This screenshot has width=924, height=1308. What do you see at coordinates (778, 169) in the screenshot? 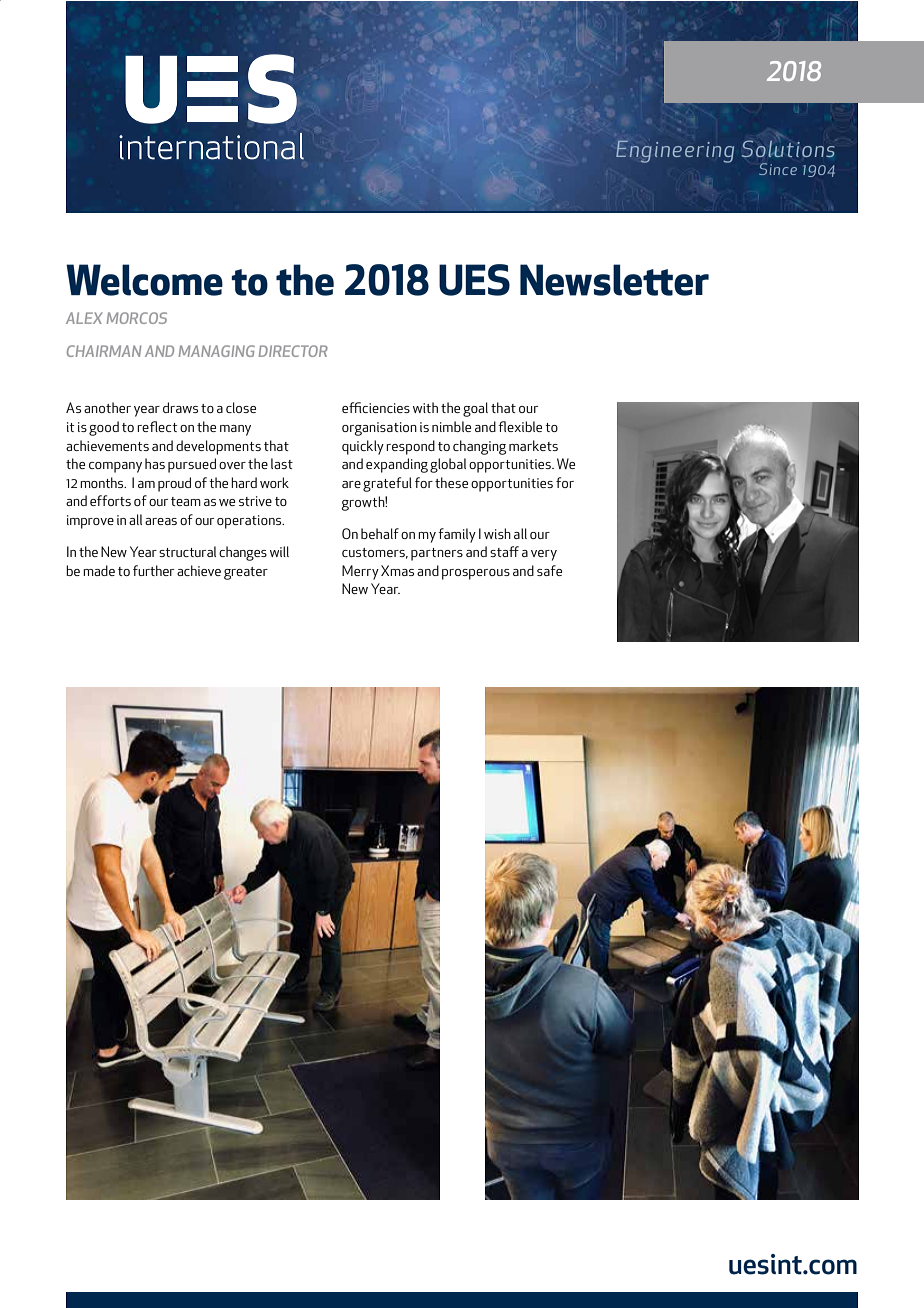
I see `Since` at bounding box center [778, 169].
